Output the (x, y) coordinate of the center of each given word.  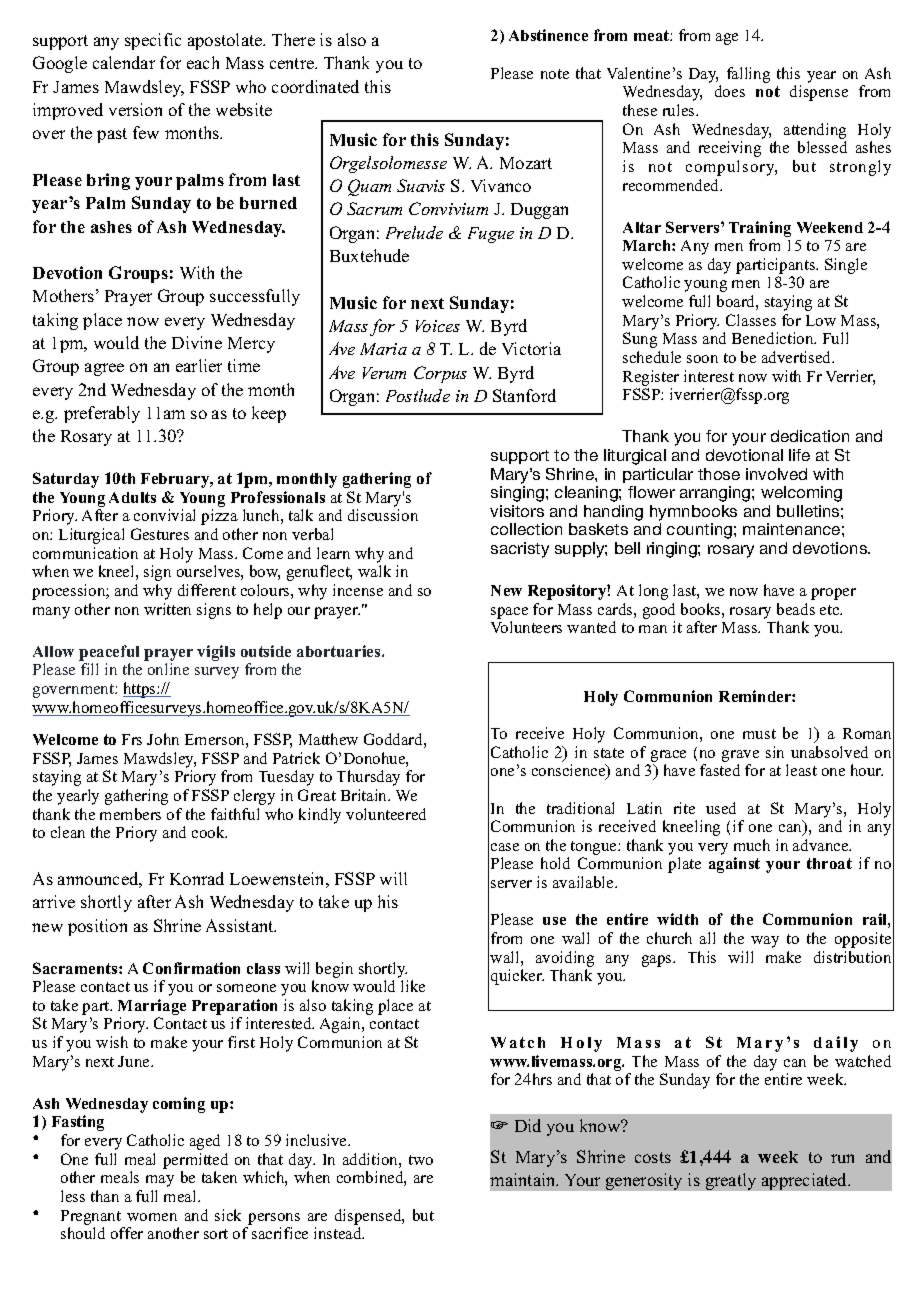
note (555, 74)
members (130, 814)
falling (748, 75)
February (176, 480)
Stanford (524, 395)
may (160, 1181)
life (799, 455)
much (752, 845)
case (505, 847)
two (421, 1160)
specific (153, 41)
